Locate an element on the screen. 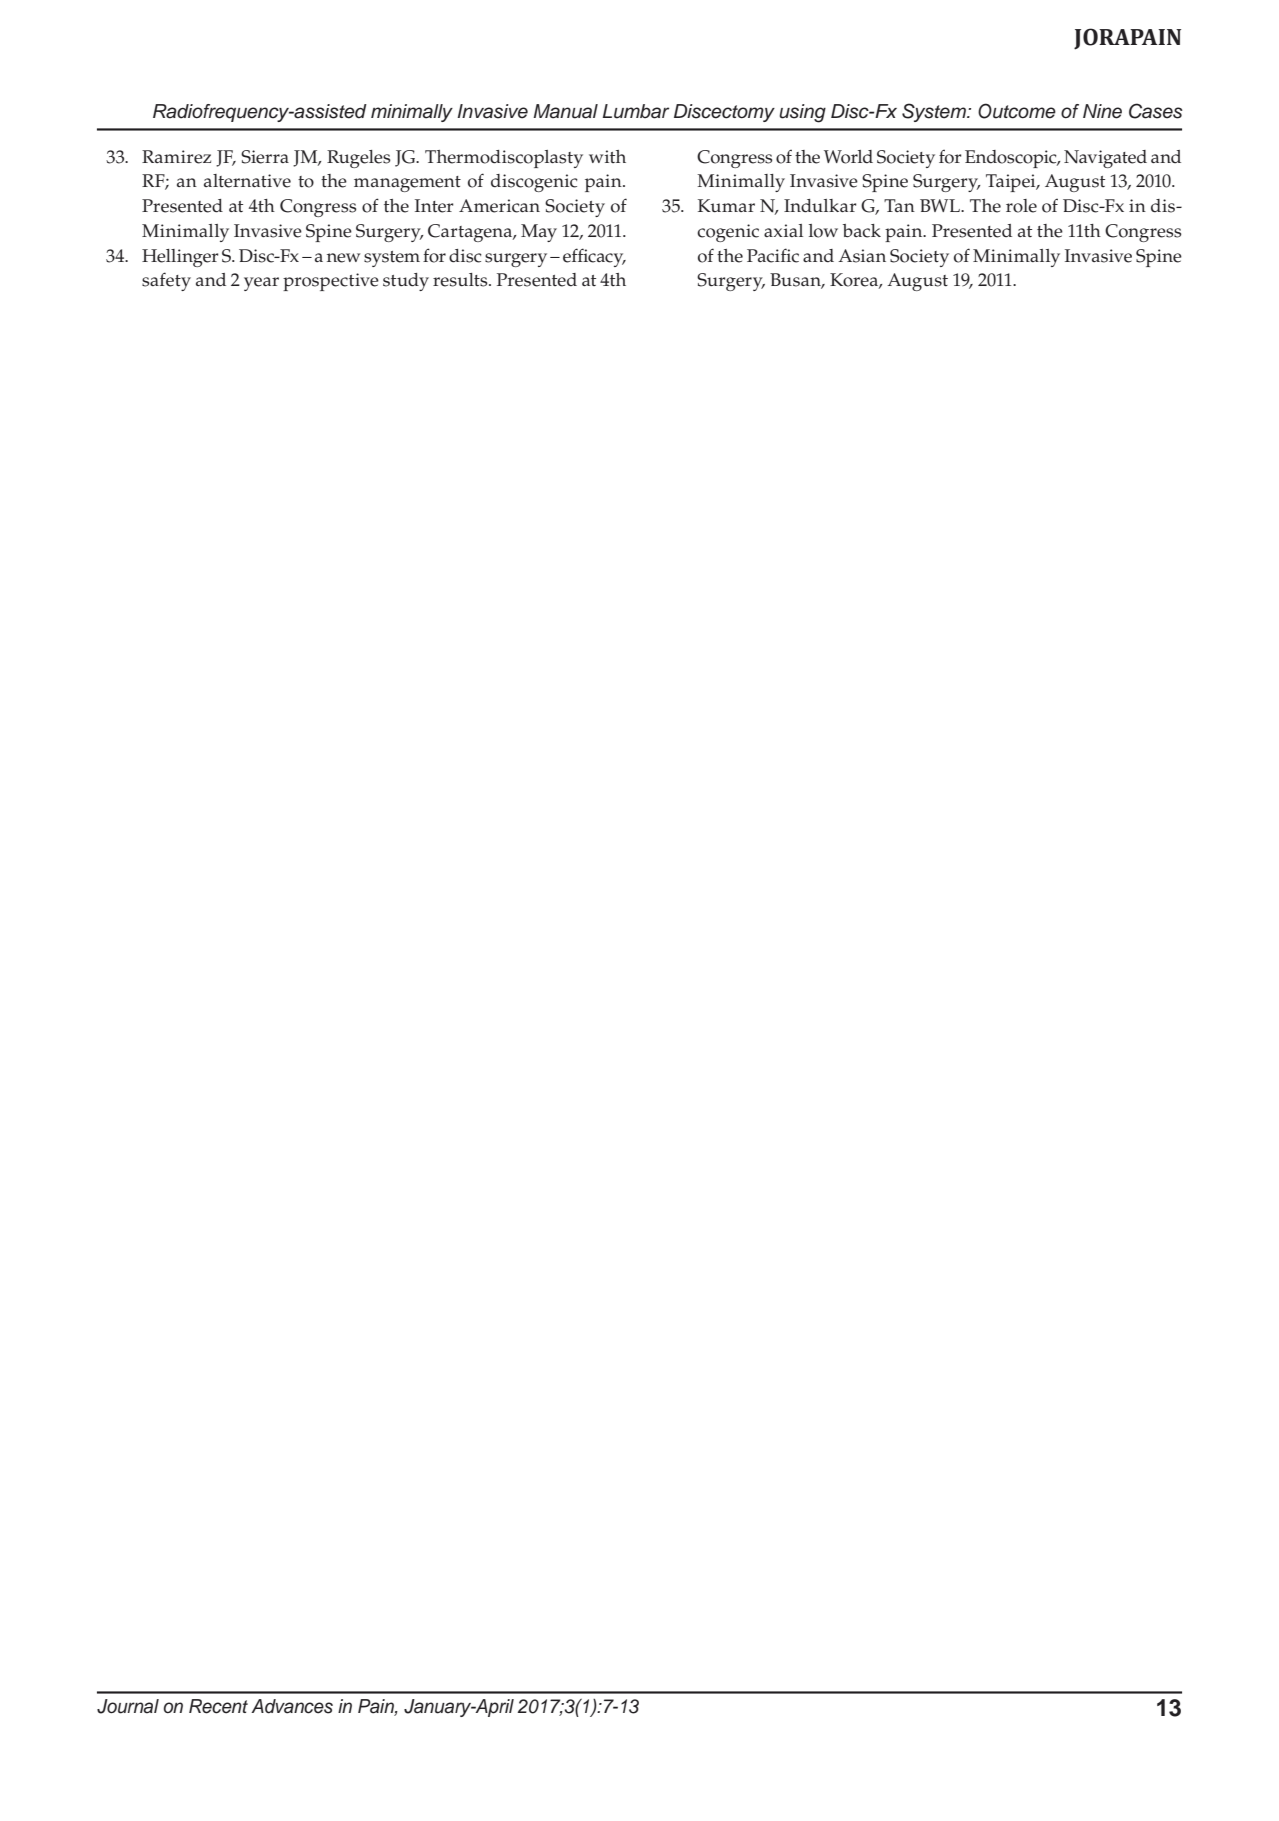  year is located at coordinates (261, 284).
